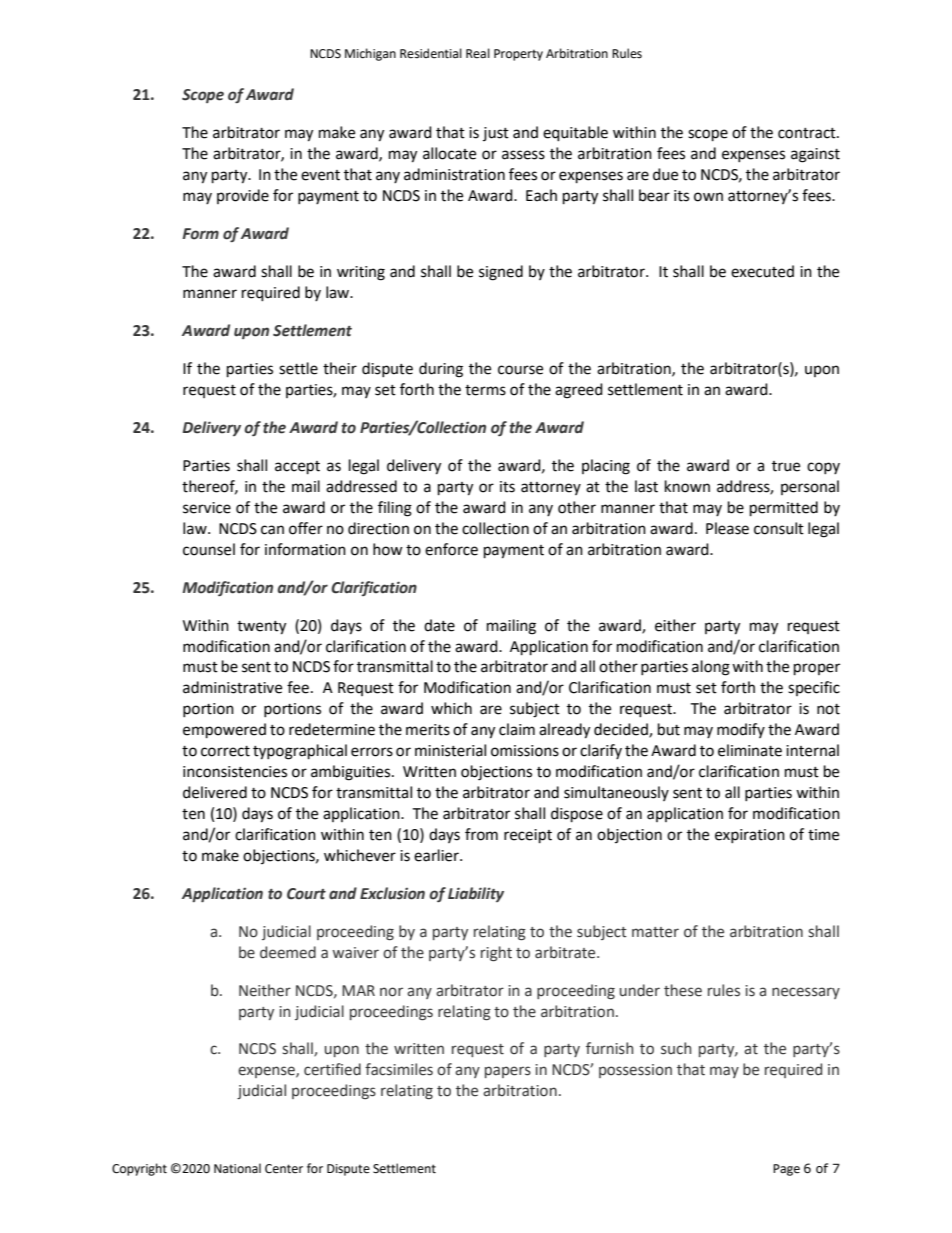 This document has height=1233, width=952. I want to click on Real, so click(478, 53).
